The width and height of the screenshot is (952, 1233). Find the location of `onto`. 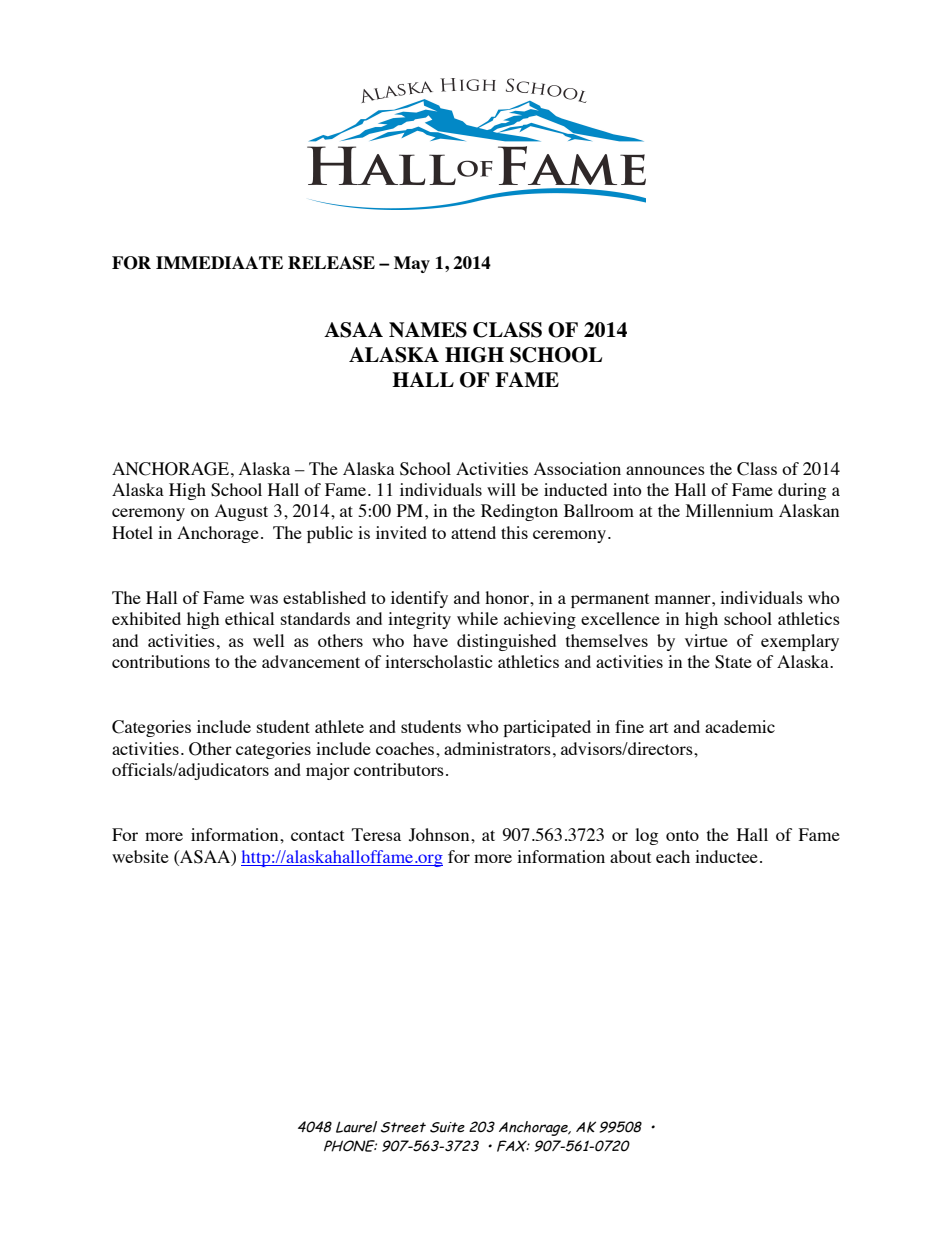

onto is located at coordinates (682, 835).
